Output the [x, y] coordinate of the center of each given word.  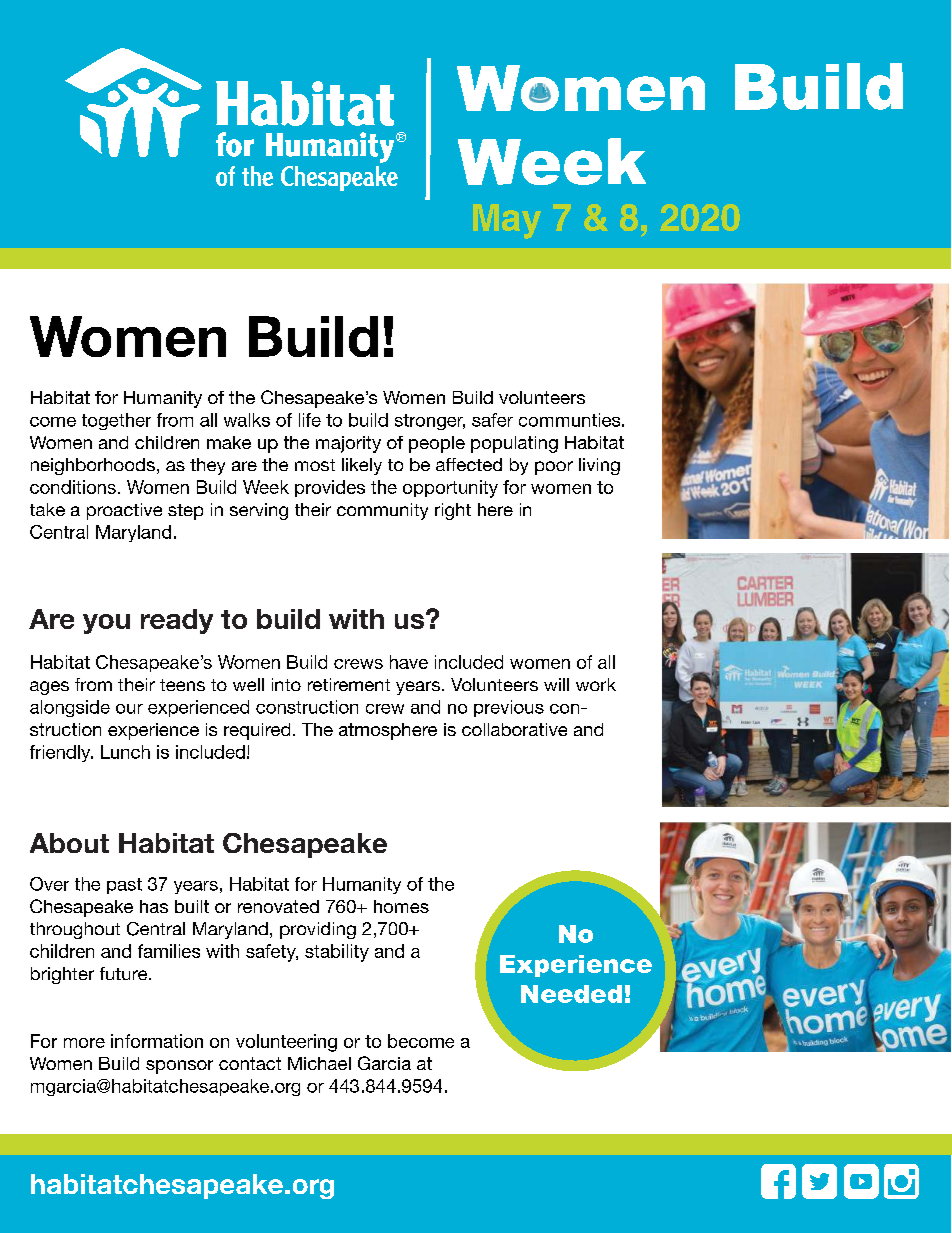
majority [348, 444]
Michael [319, 1063]
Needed [571, 994]
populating [514, 444]
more [84, 1043]
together [116, 421]
